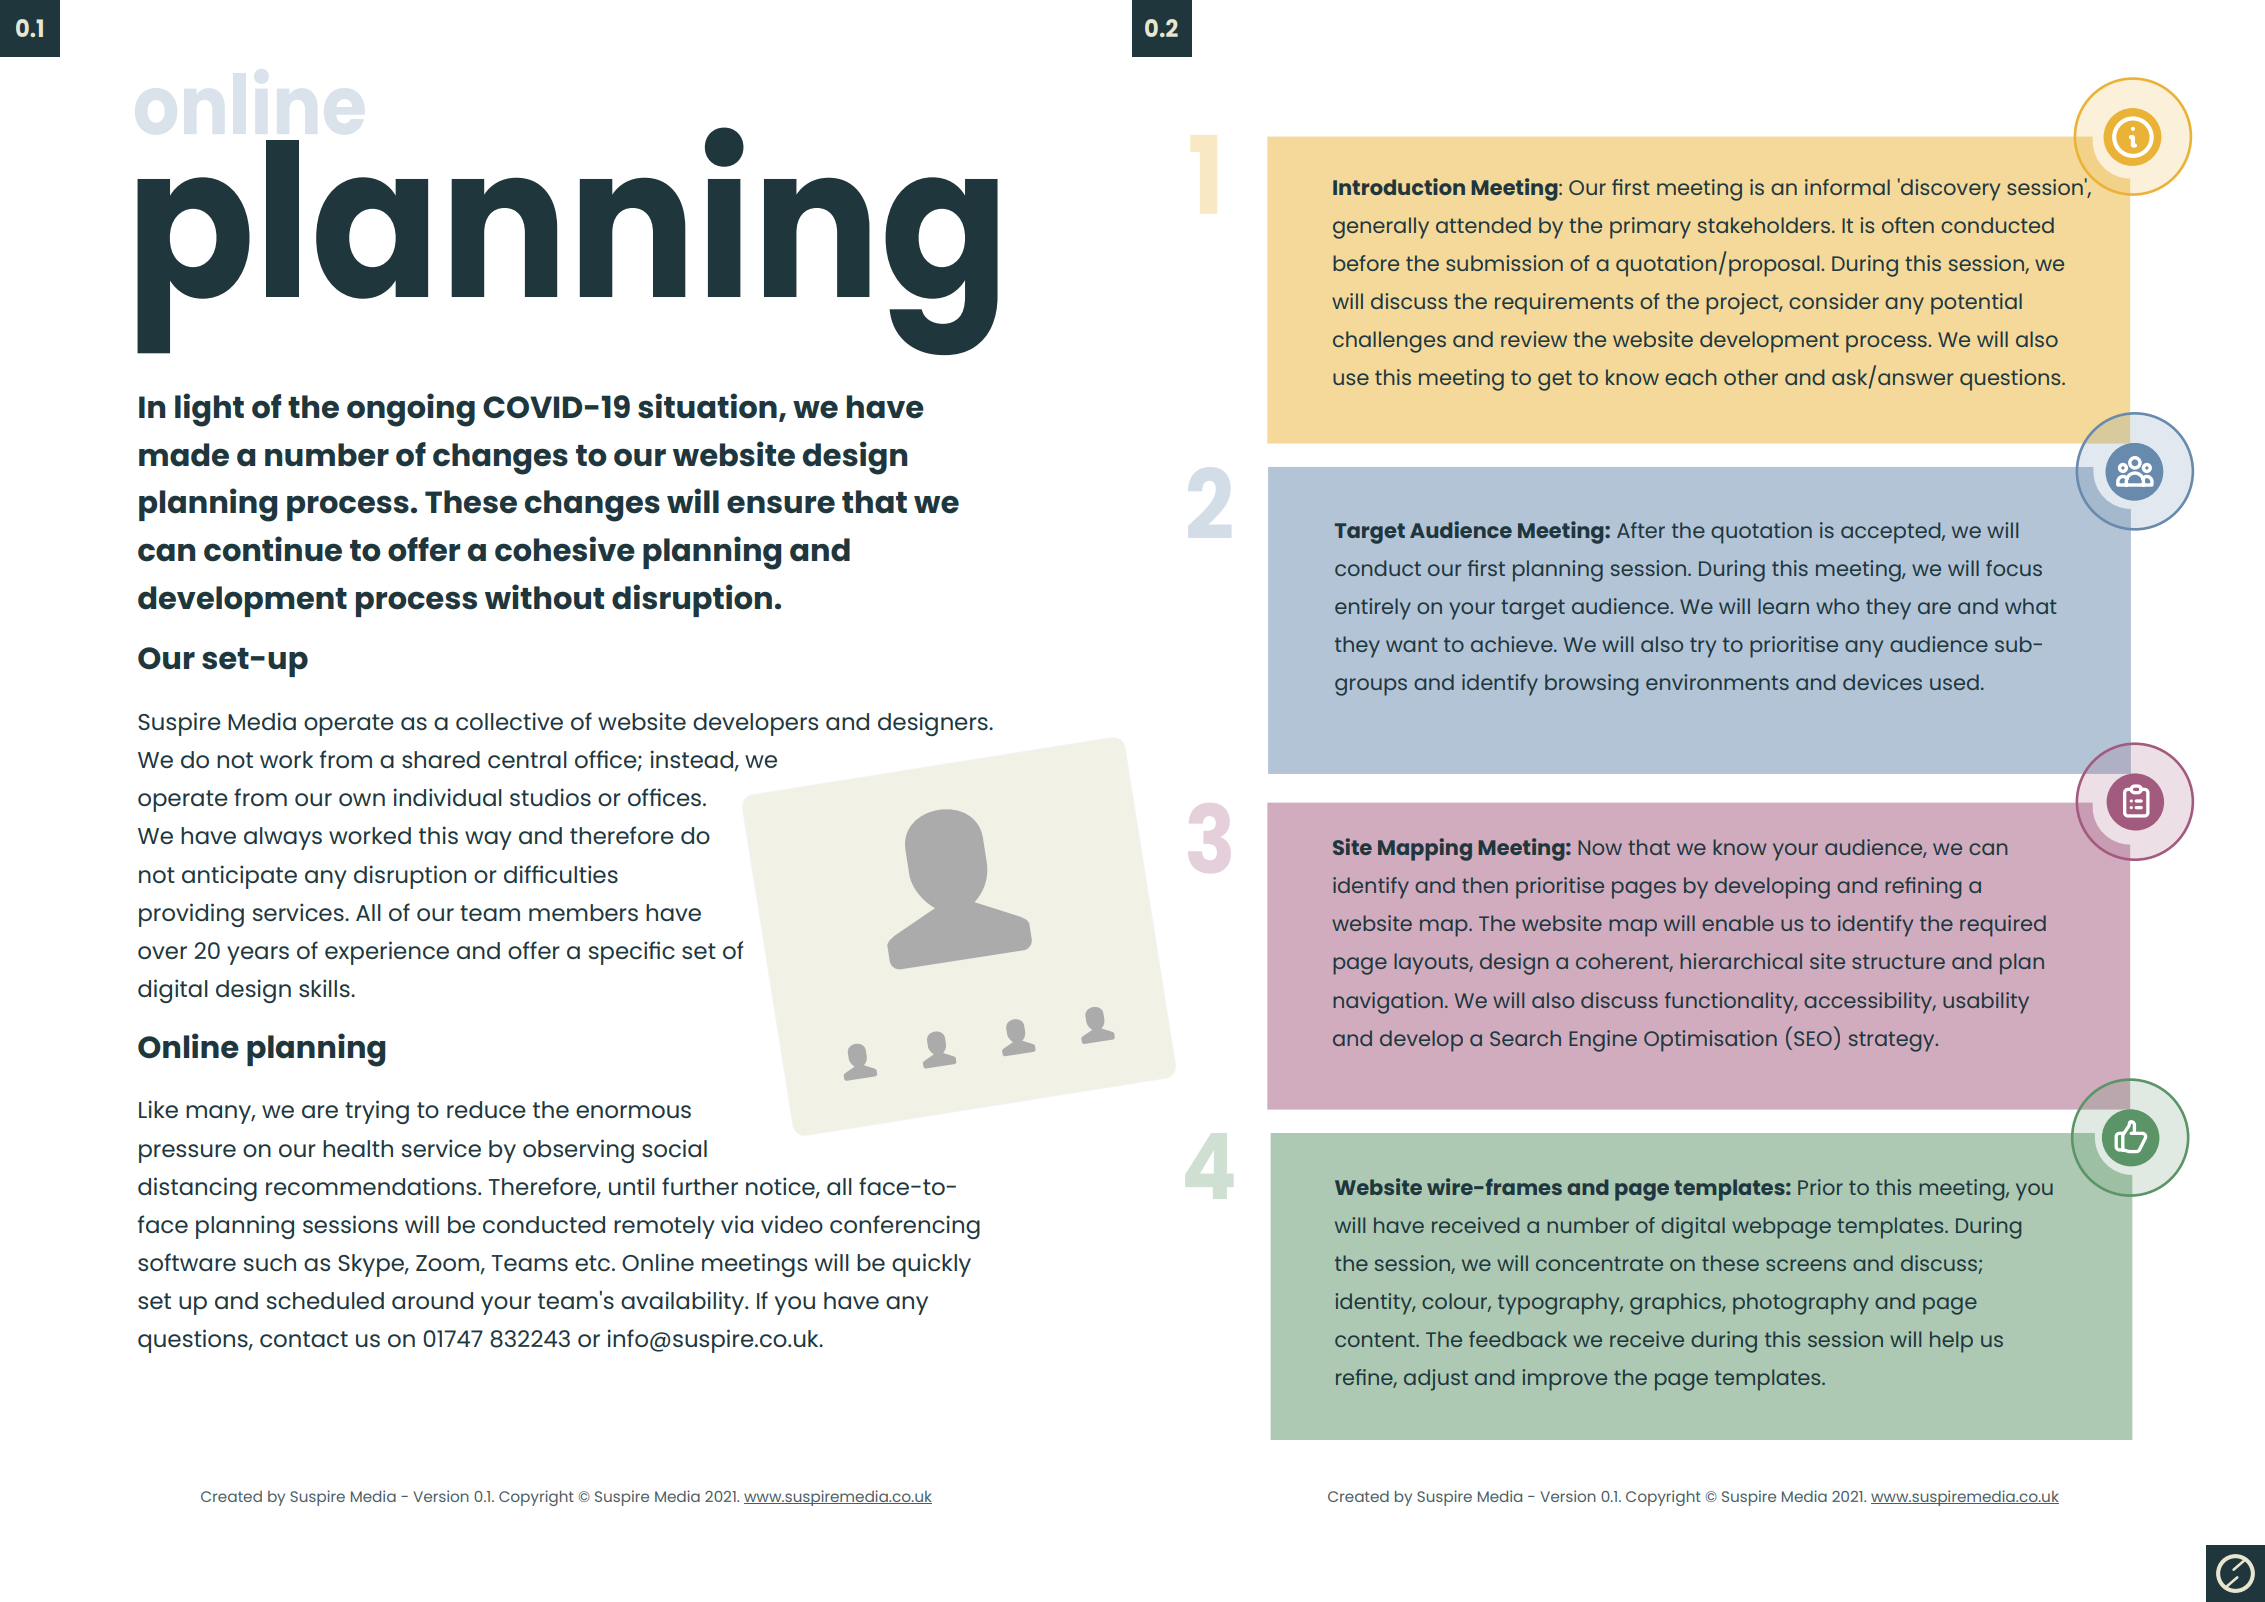  Describe the element at coordinates (387, 953) in the document. I see `experience` at that location.
